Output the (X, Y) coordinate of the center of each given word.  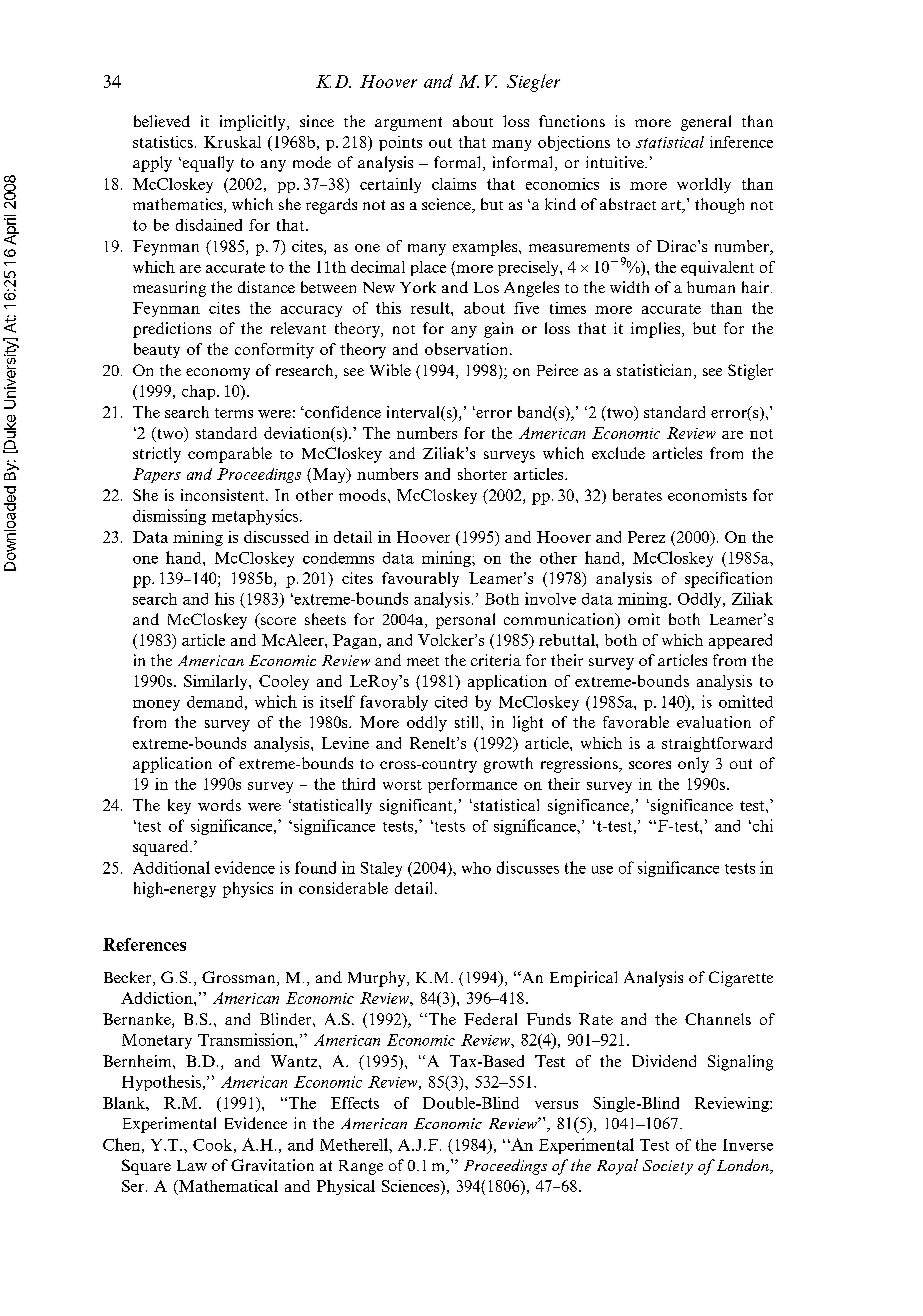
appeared (740, 641)
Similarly (217, 682)
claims (454, 184)
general (706, 123)
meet (423, 661)
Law (192, 1165)
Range (361, 1167)
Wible (390, 370)
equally (207, 164)
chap (200, 392)
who (476, 868)
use (602, 870)
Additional (171, 867)
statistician (656, 371)
